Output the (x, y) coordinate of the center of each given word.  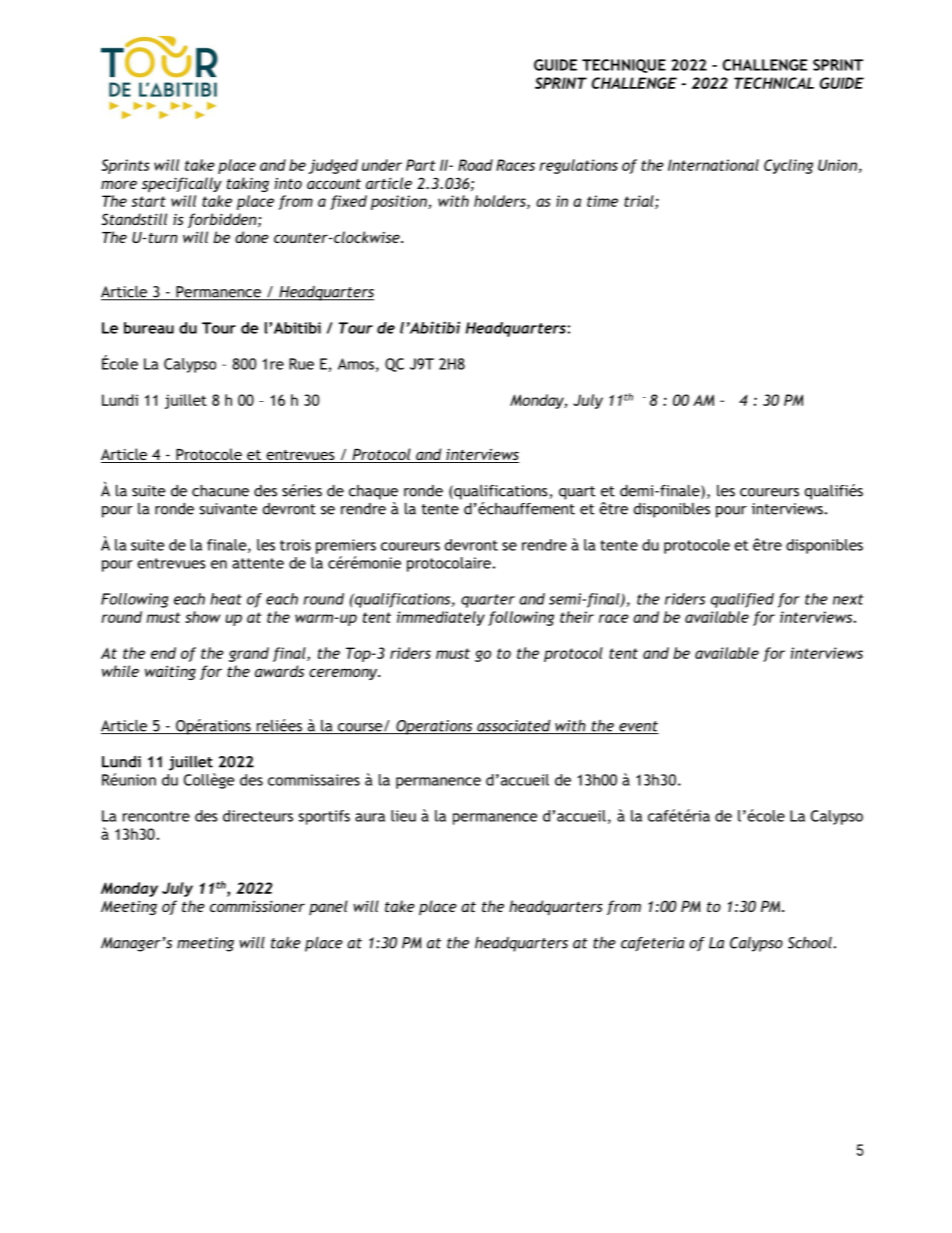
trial (640, 202)
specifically (182, 184)
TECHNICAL (774, 83)
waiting (170, 673)
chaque (373, 492)
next (848, 599)
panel (328, 907)
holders (501, 202)
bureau (149, 328)
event (638, 727)
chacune (220, 491)
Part (420, 165)
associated (514, 727)
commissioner (257, 906)
